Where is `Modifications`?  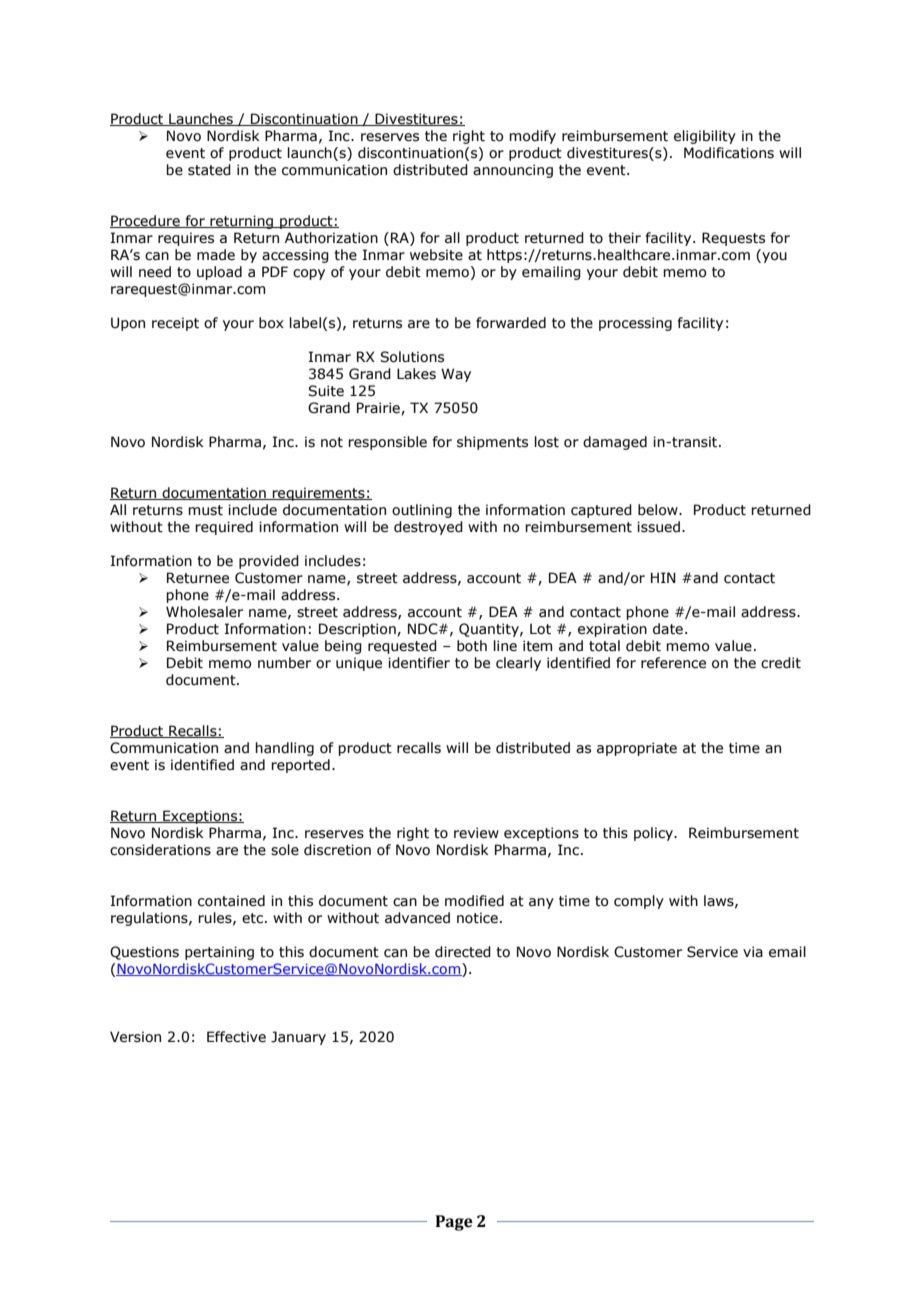
Modifications is located at coordinates (729, 153).
